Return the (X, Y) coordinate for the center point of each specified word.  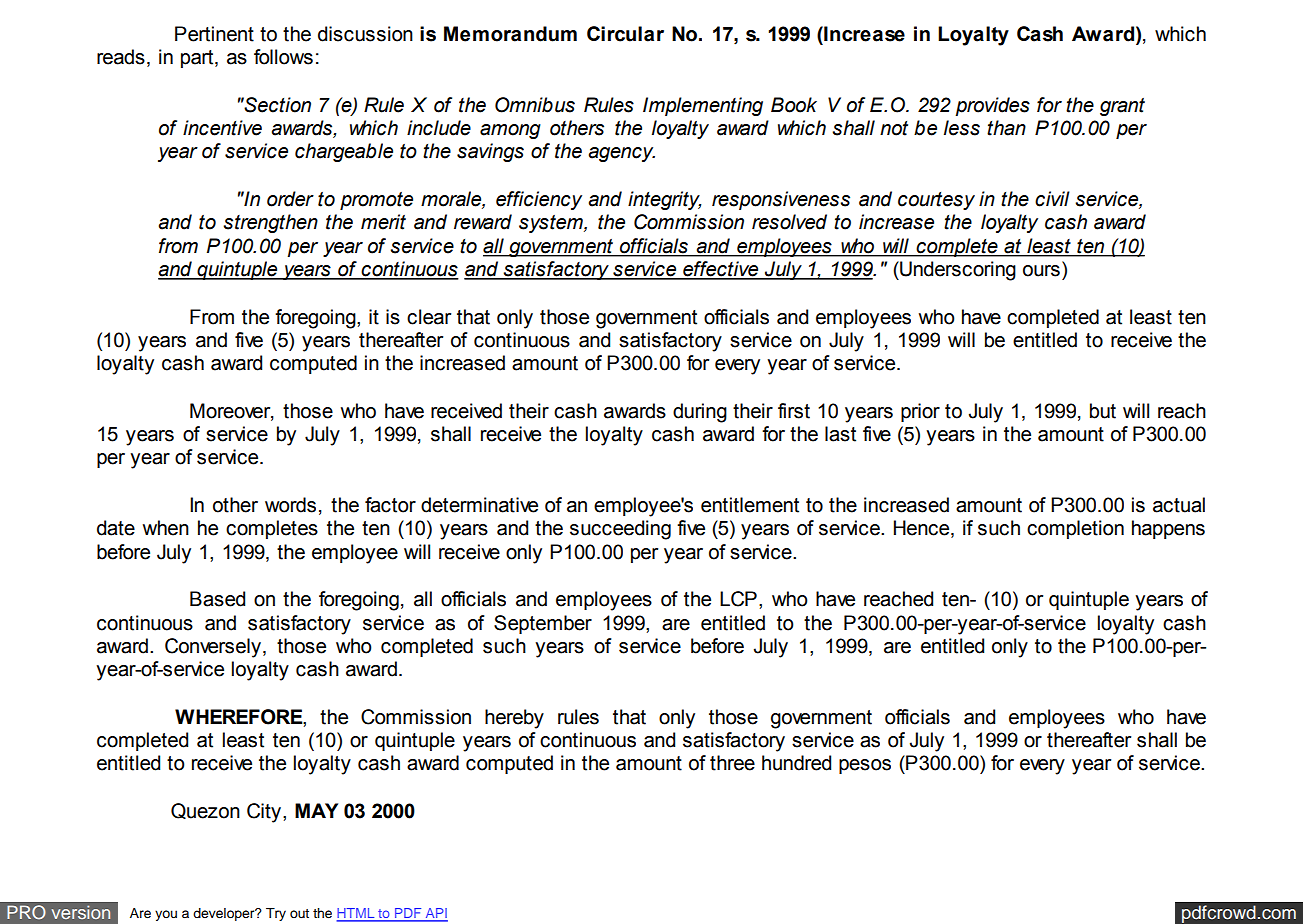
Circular (625, 34)
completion (1075, 529)
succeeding (620, 530)
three (732, 763)
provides (992, 106)
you (166, 915)
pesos (865, 766)
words (290, 505)
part (198, 59)
